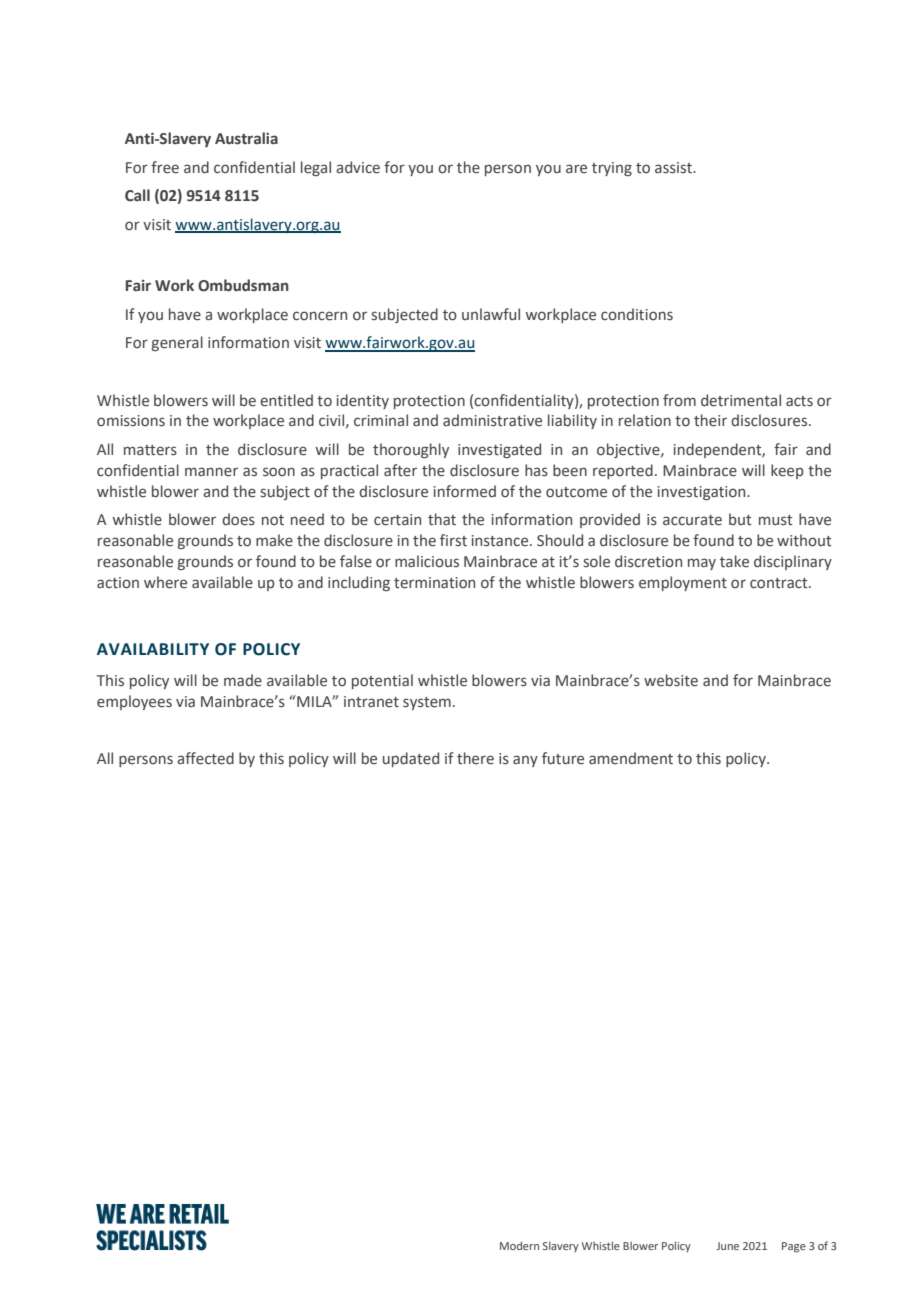 The image size is (924, 1308). I want to click on Modern, so click(519, 1245).
